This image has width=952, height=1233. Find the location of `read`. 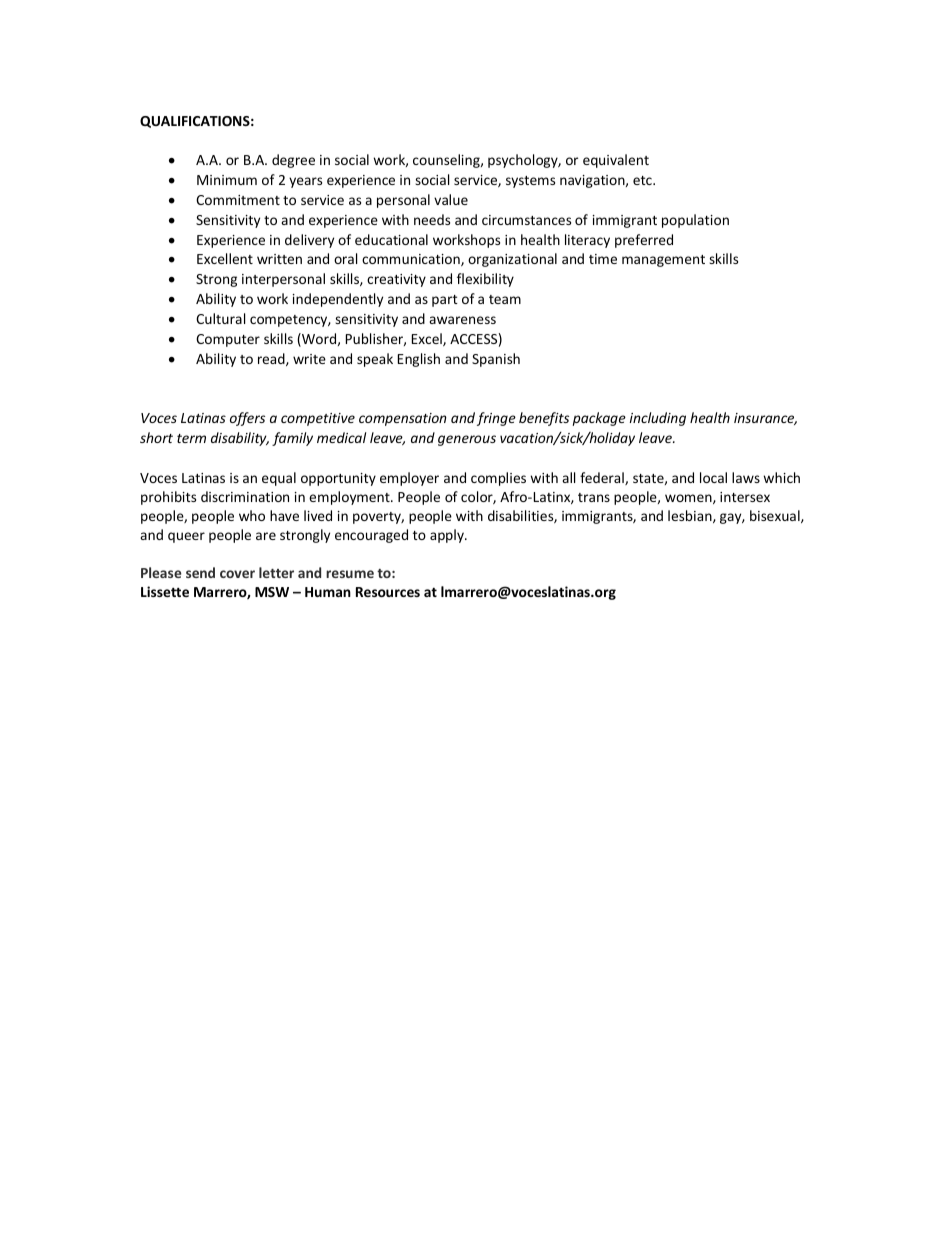

read is located at coordinates (272, 359).
